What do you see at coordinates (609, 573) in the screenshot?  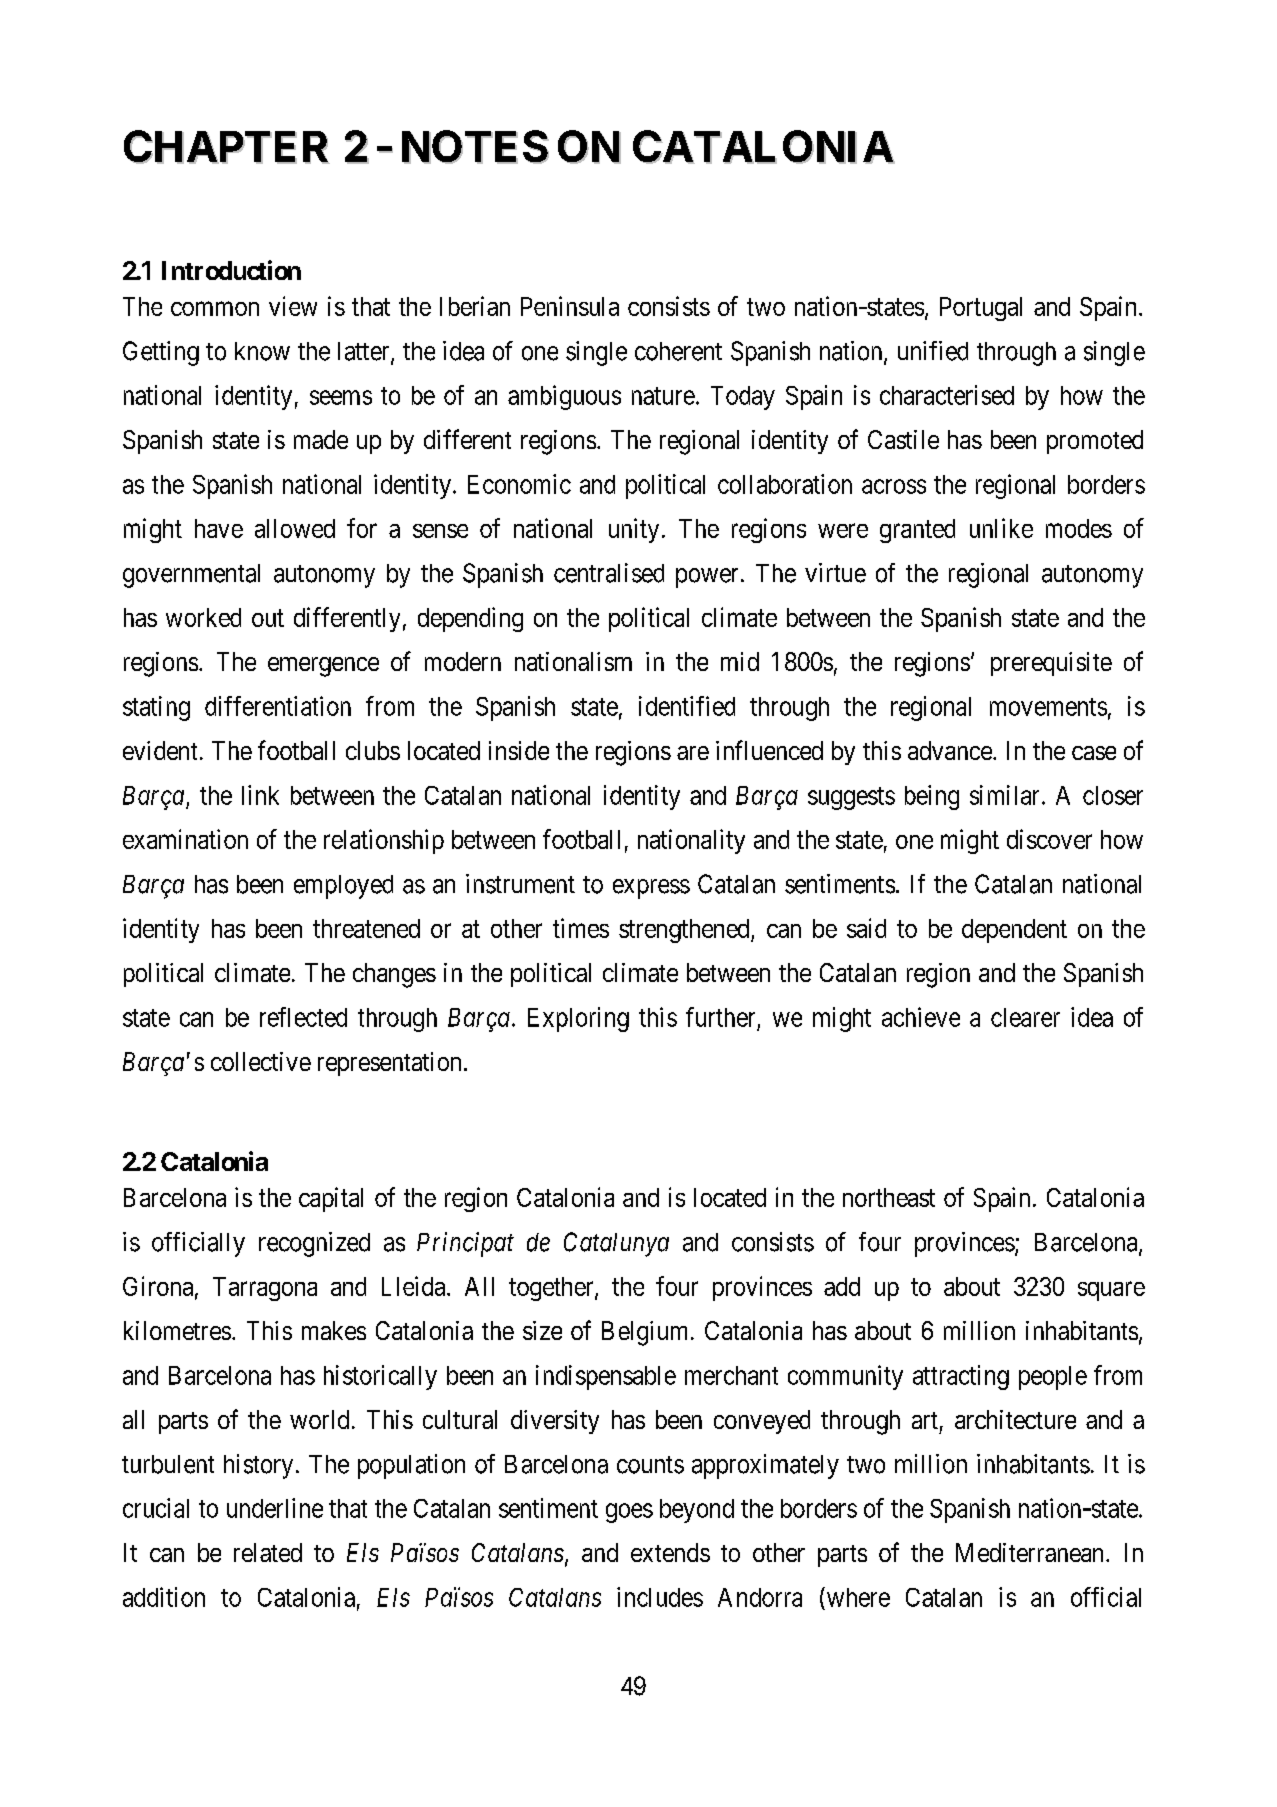 I see `centralised` at bounding box center [609, 573].
